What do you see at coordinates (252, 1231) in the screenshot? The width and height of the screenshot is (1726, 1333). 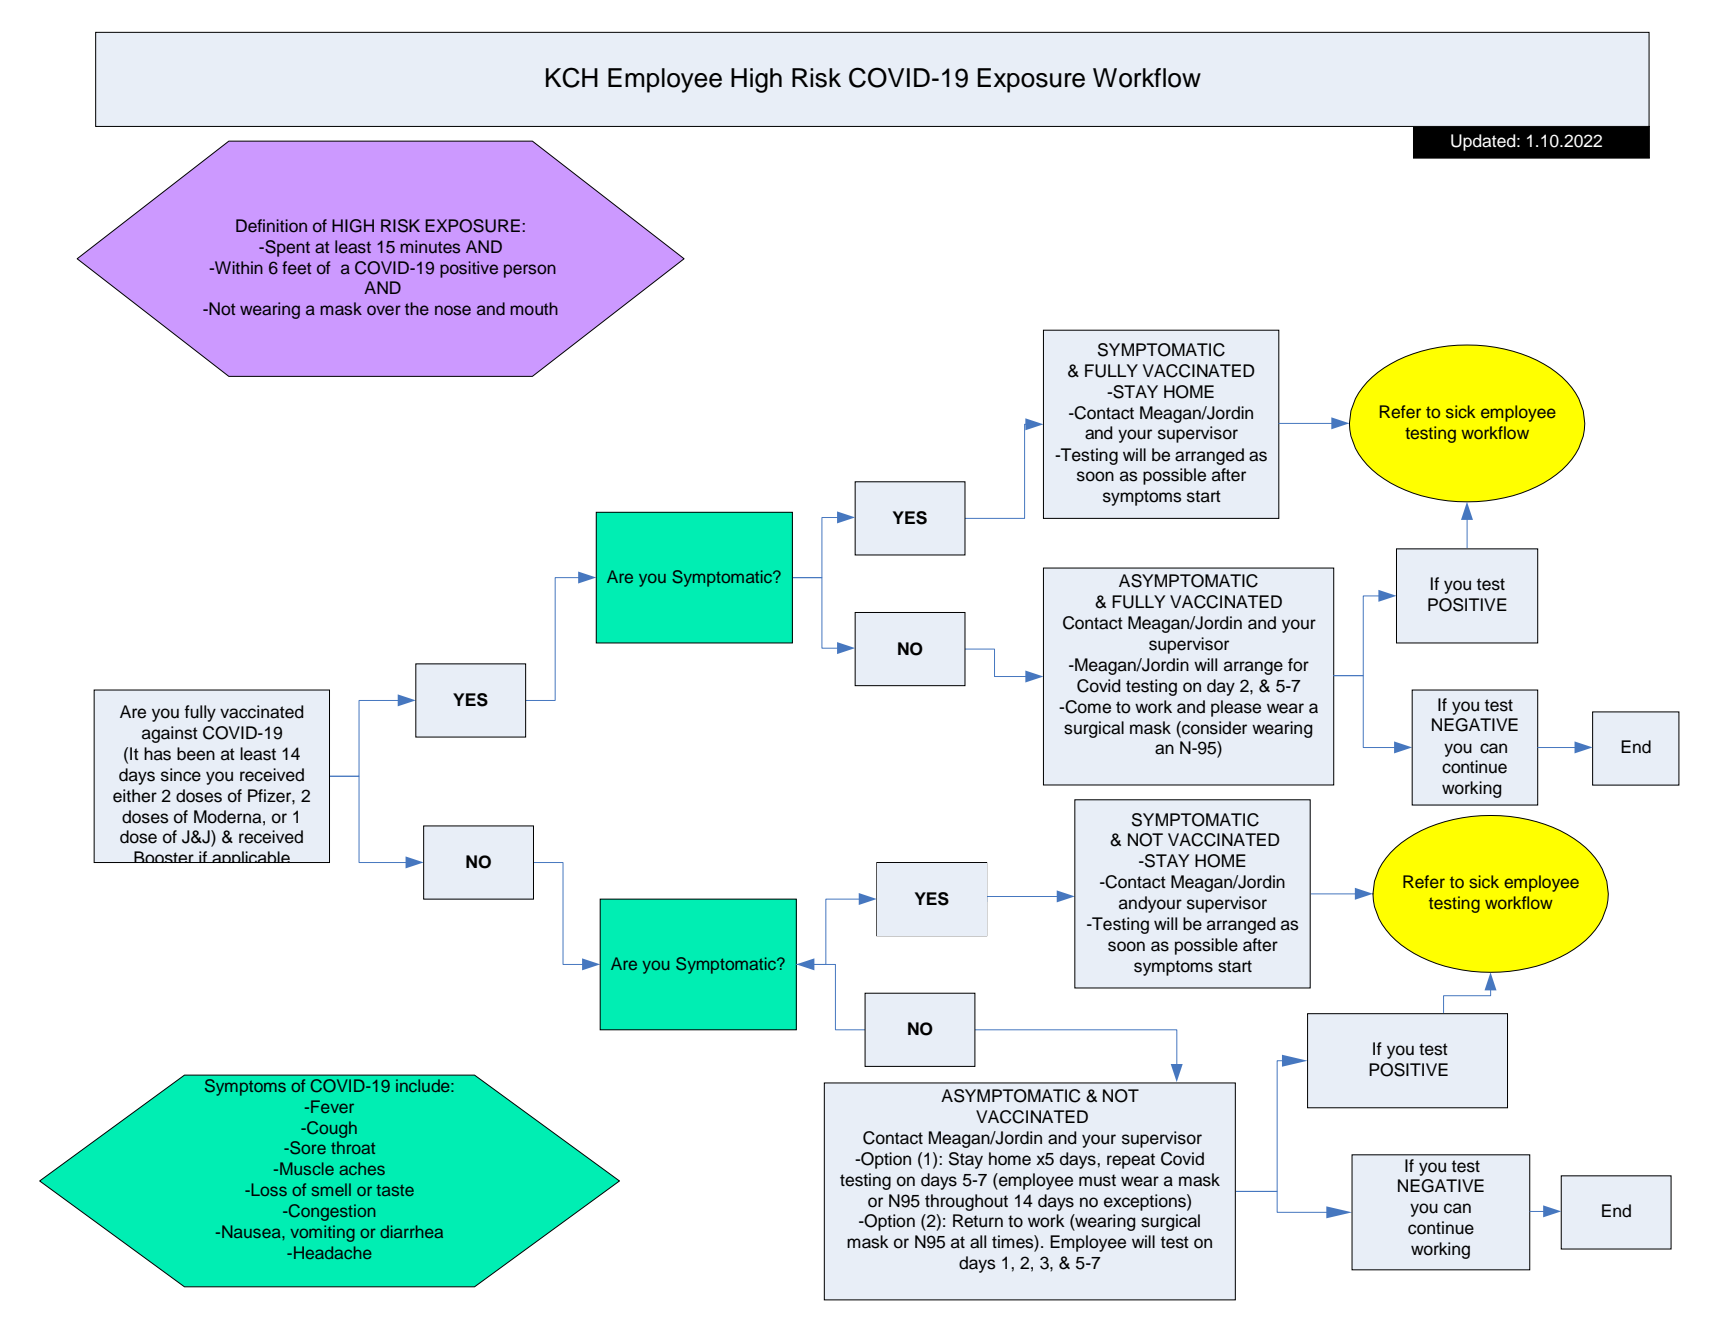 I see `Nausea` at bounding box center [252, 1231].
